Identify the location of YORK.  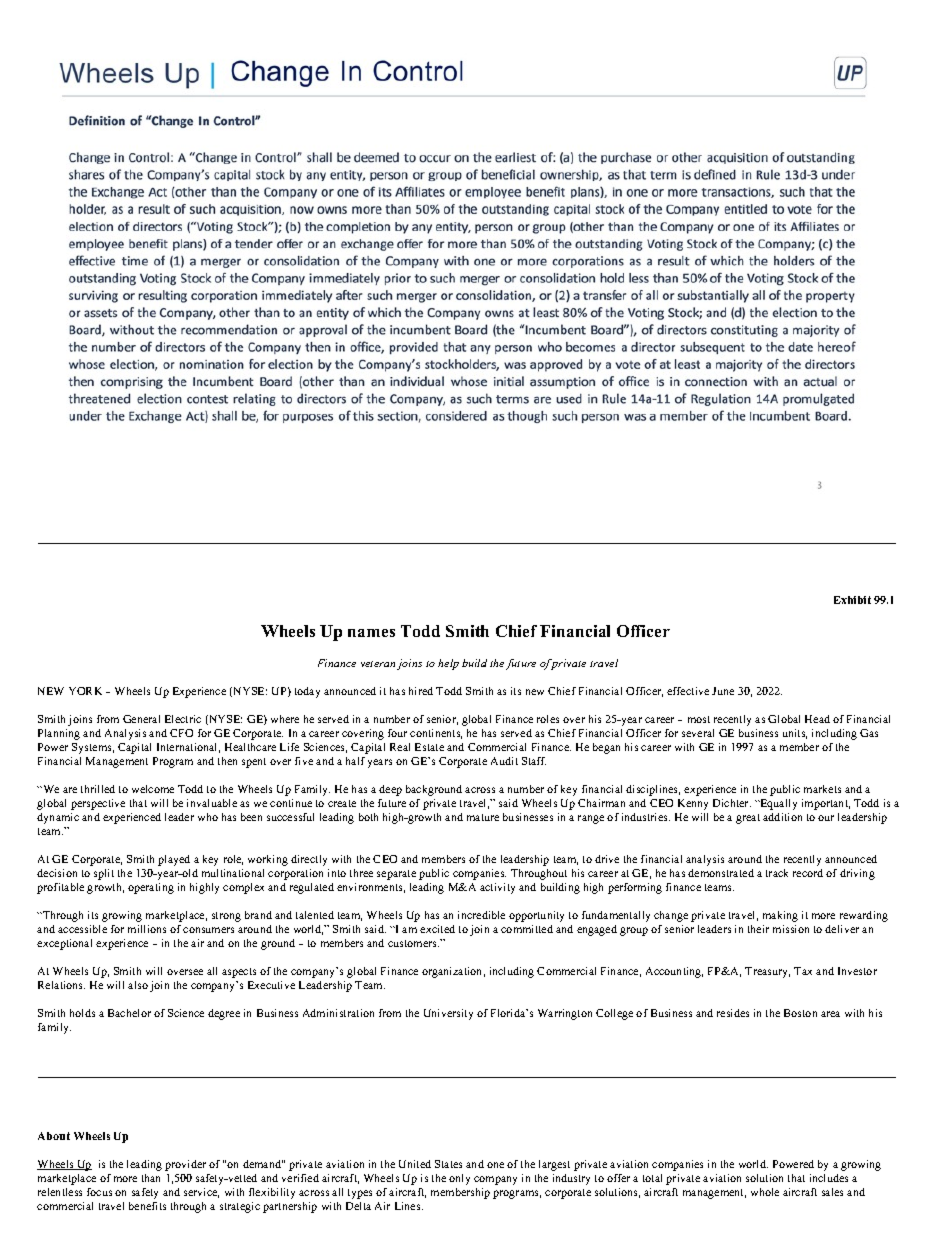
(85, 691).
